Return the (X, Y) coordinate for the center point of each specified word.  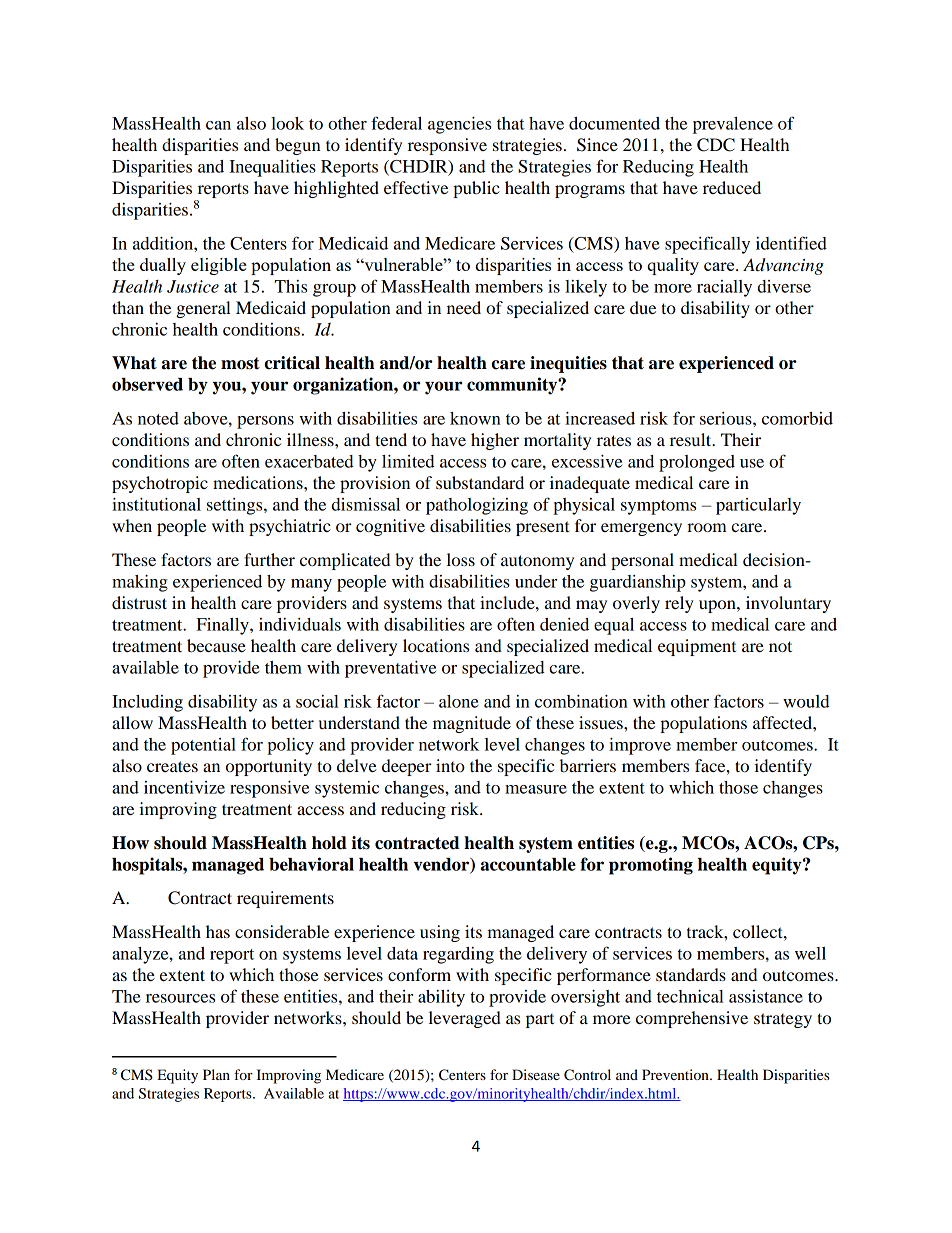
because (216, 645)
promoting (651, 866)
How (130, 843)
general (203, 309)
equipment (697, 647)
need (464, 307)
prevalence (733, 125)
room (707, 527)
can (218, 125)
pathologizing (477, 506)
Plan (216, 1074)
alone (459, 701)
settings (236, 506)
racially (724, 288)
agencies (459, 125)
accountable (528, 864)
